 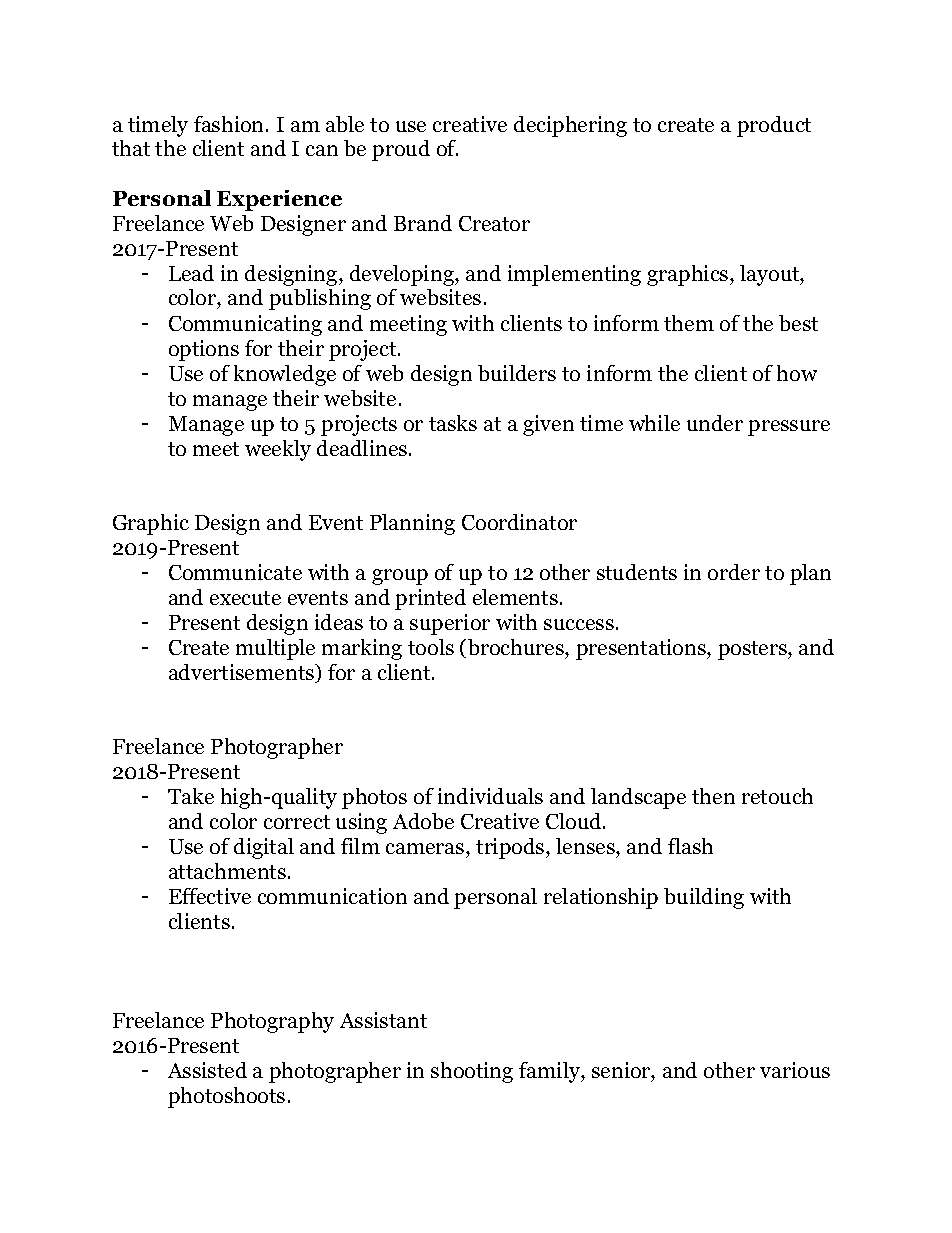 What do you see at coordinates (230, 124) in the screenshot?
I see `fashion` at bounding box center [230, 124].
